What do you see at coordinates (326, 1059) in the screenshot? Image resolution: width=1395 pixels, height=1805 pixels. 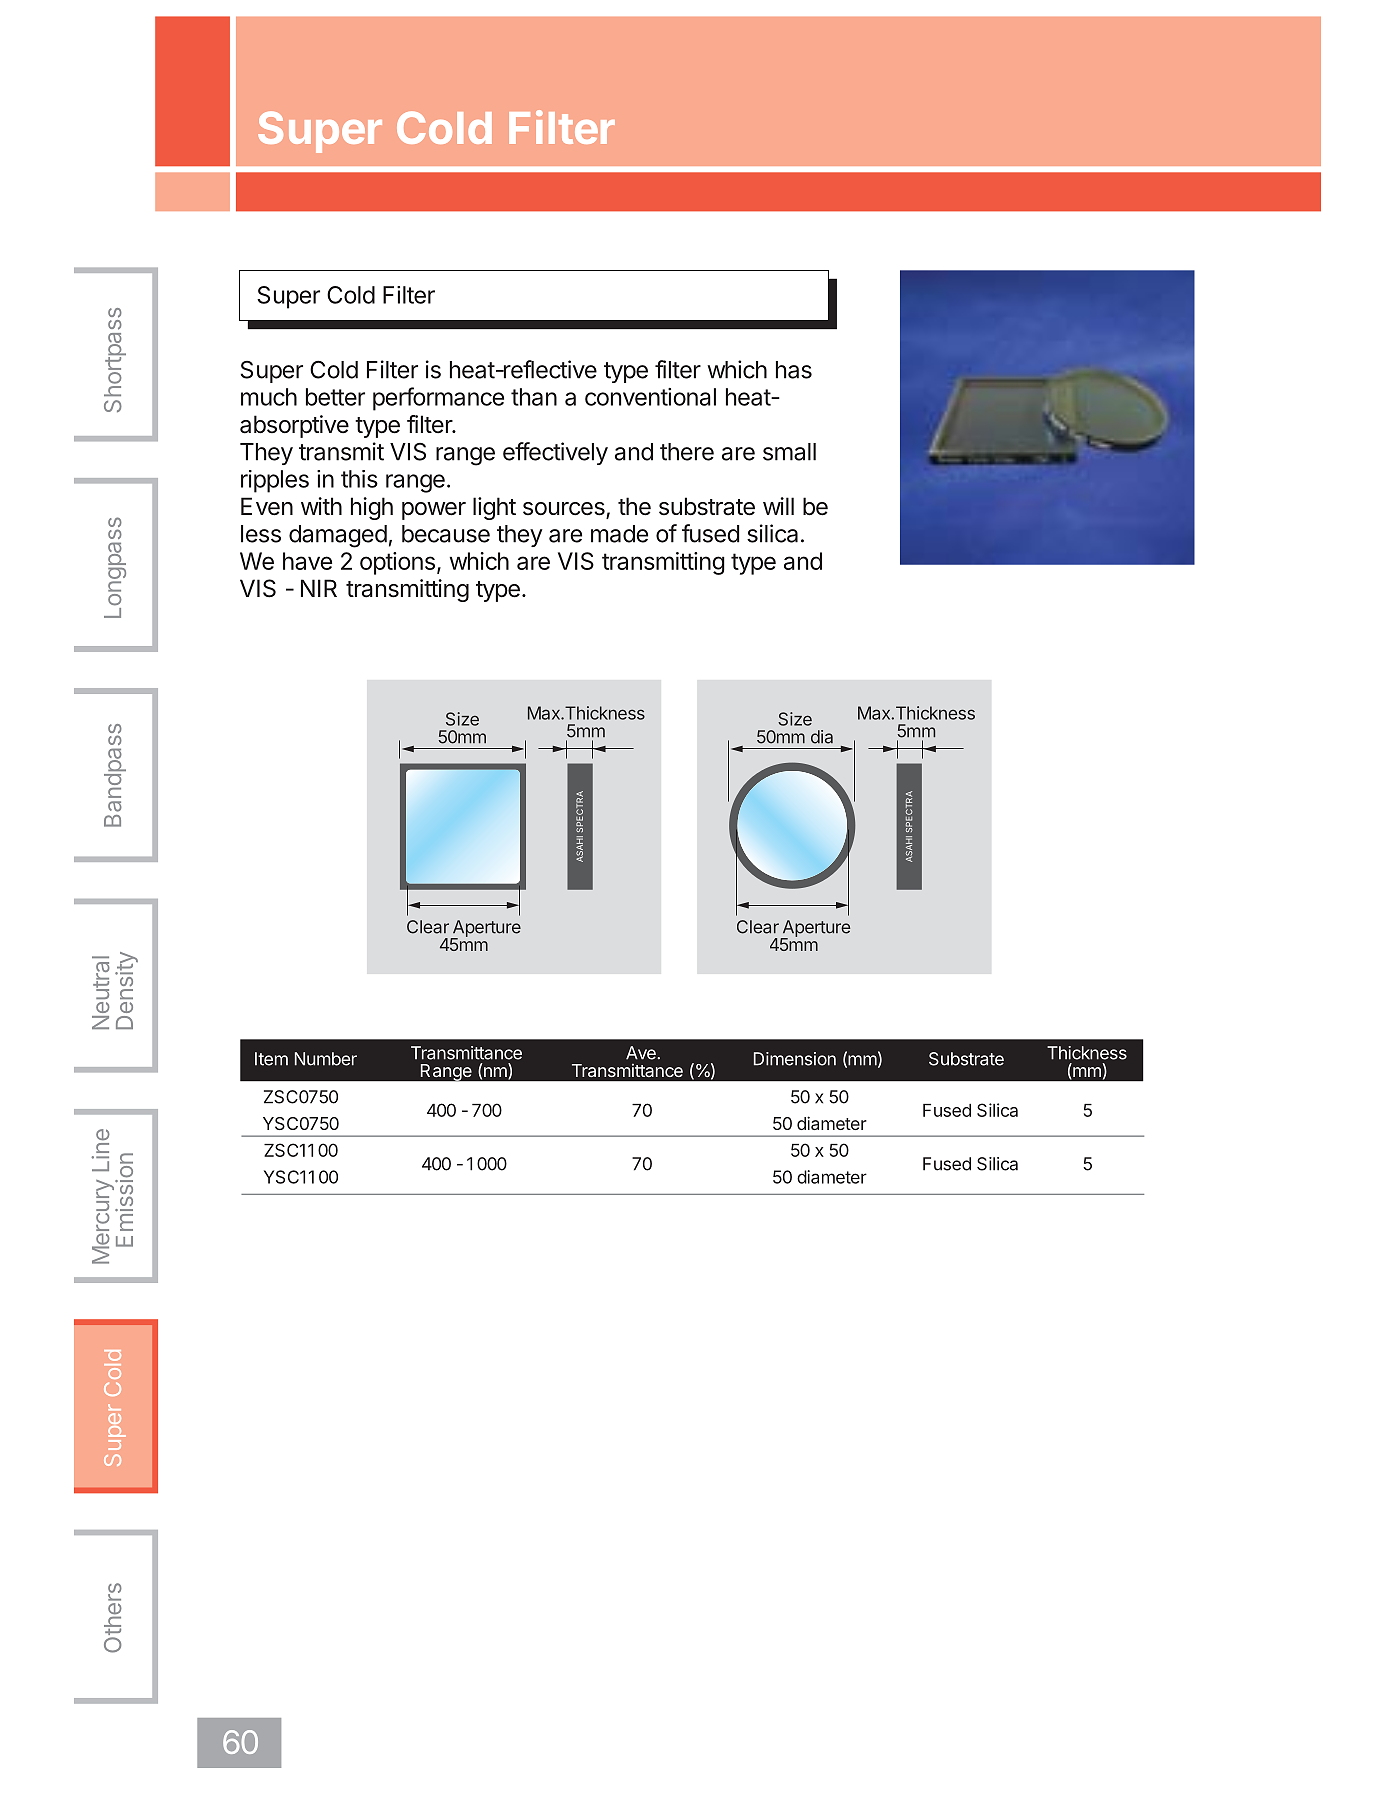 I see `Number` at bounding box center [326, 1059].
